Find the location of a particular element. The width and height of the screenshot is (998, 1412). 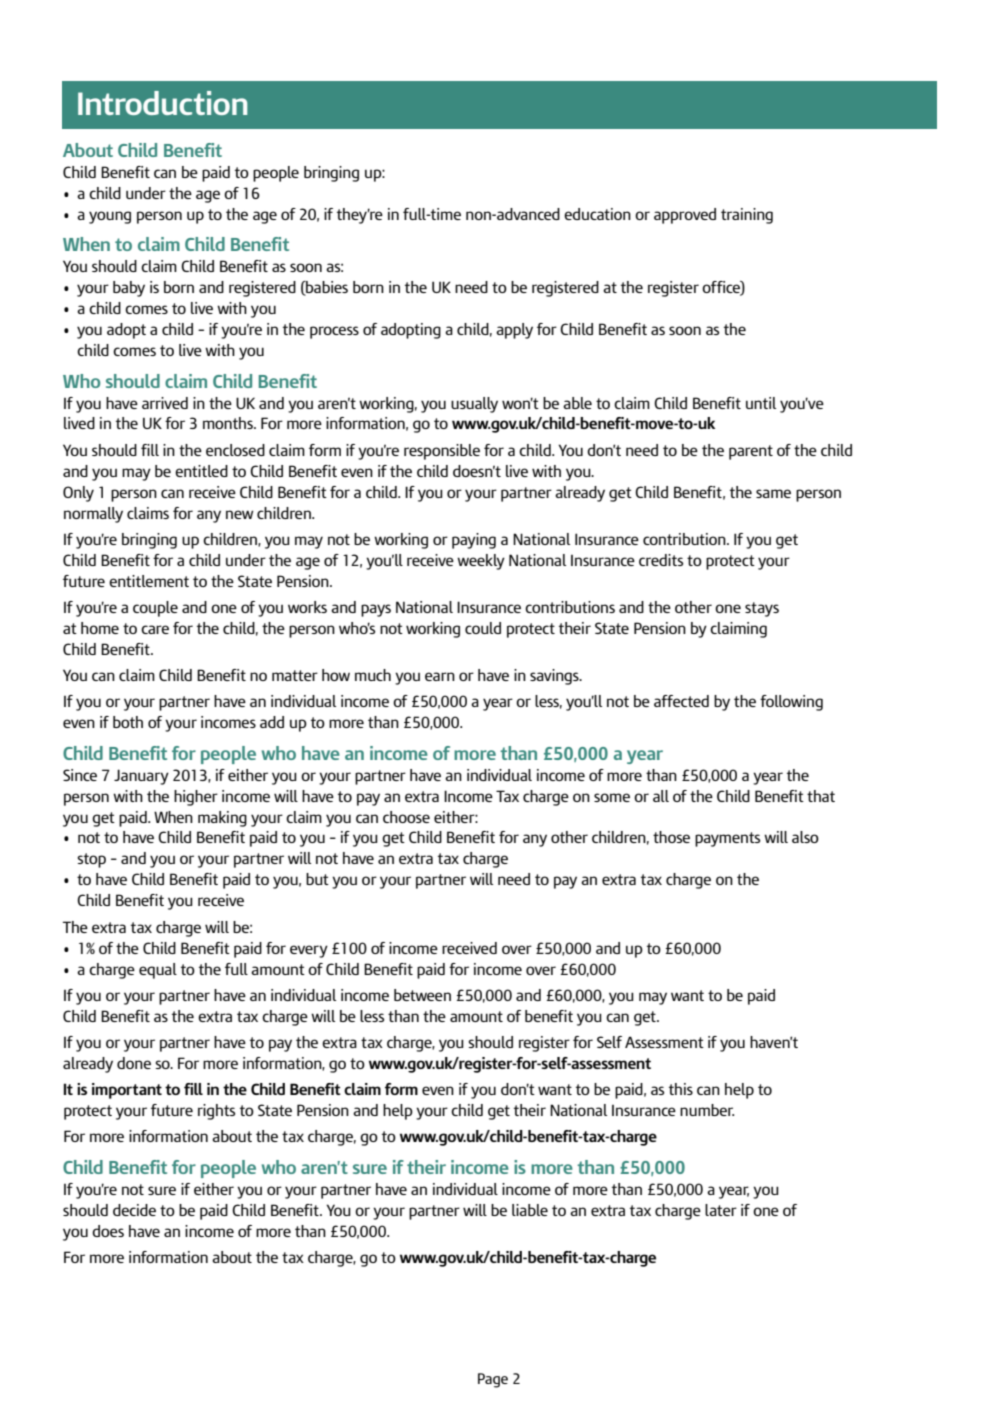

education is located at coordinates (597, 214).
